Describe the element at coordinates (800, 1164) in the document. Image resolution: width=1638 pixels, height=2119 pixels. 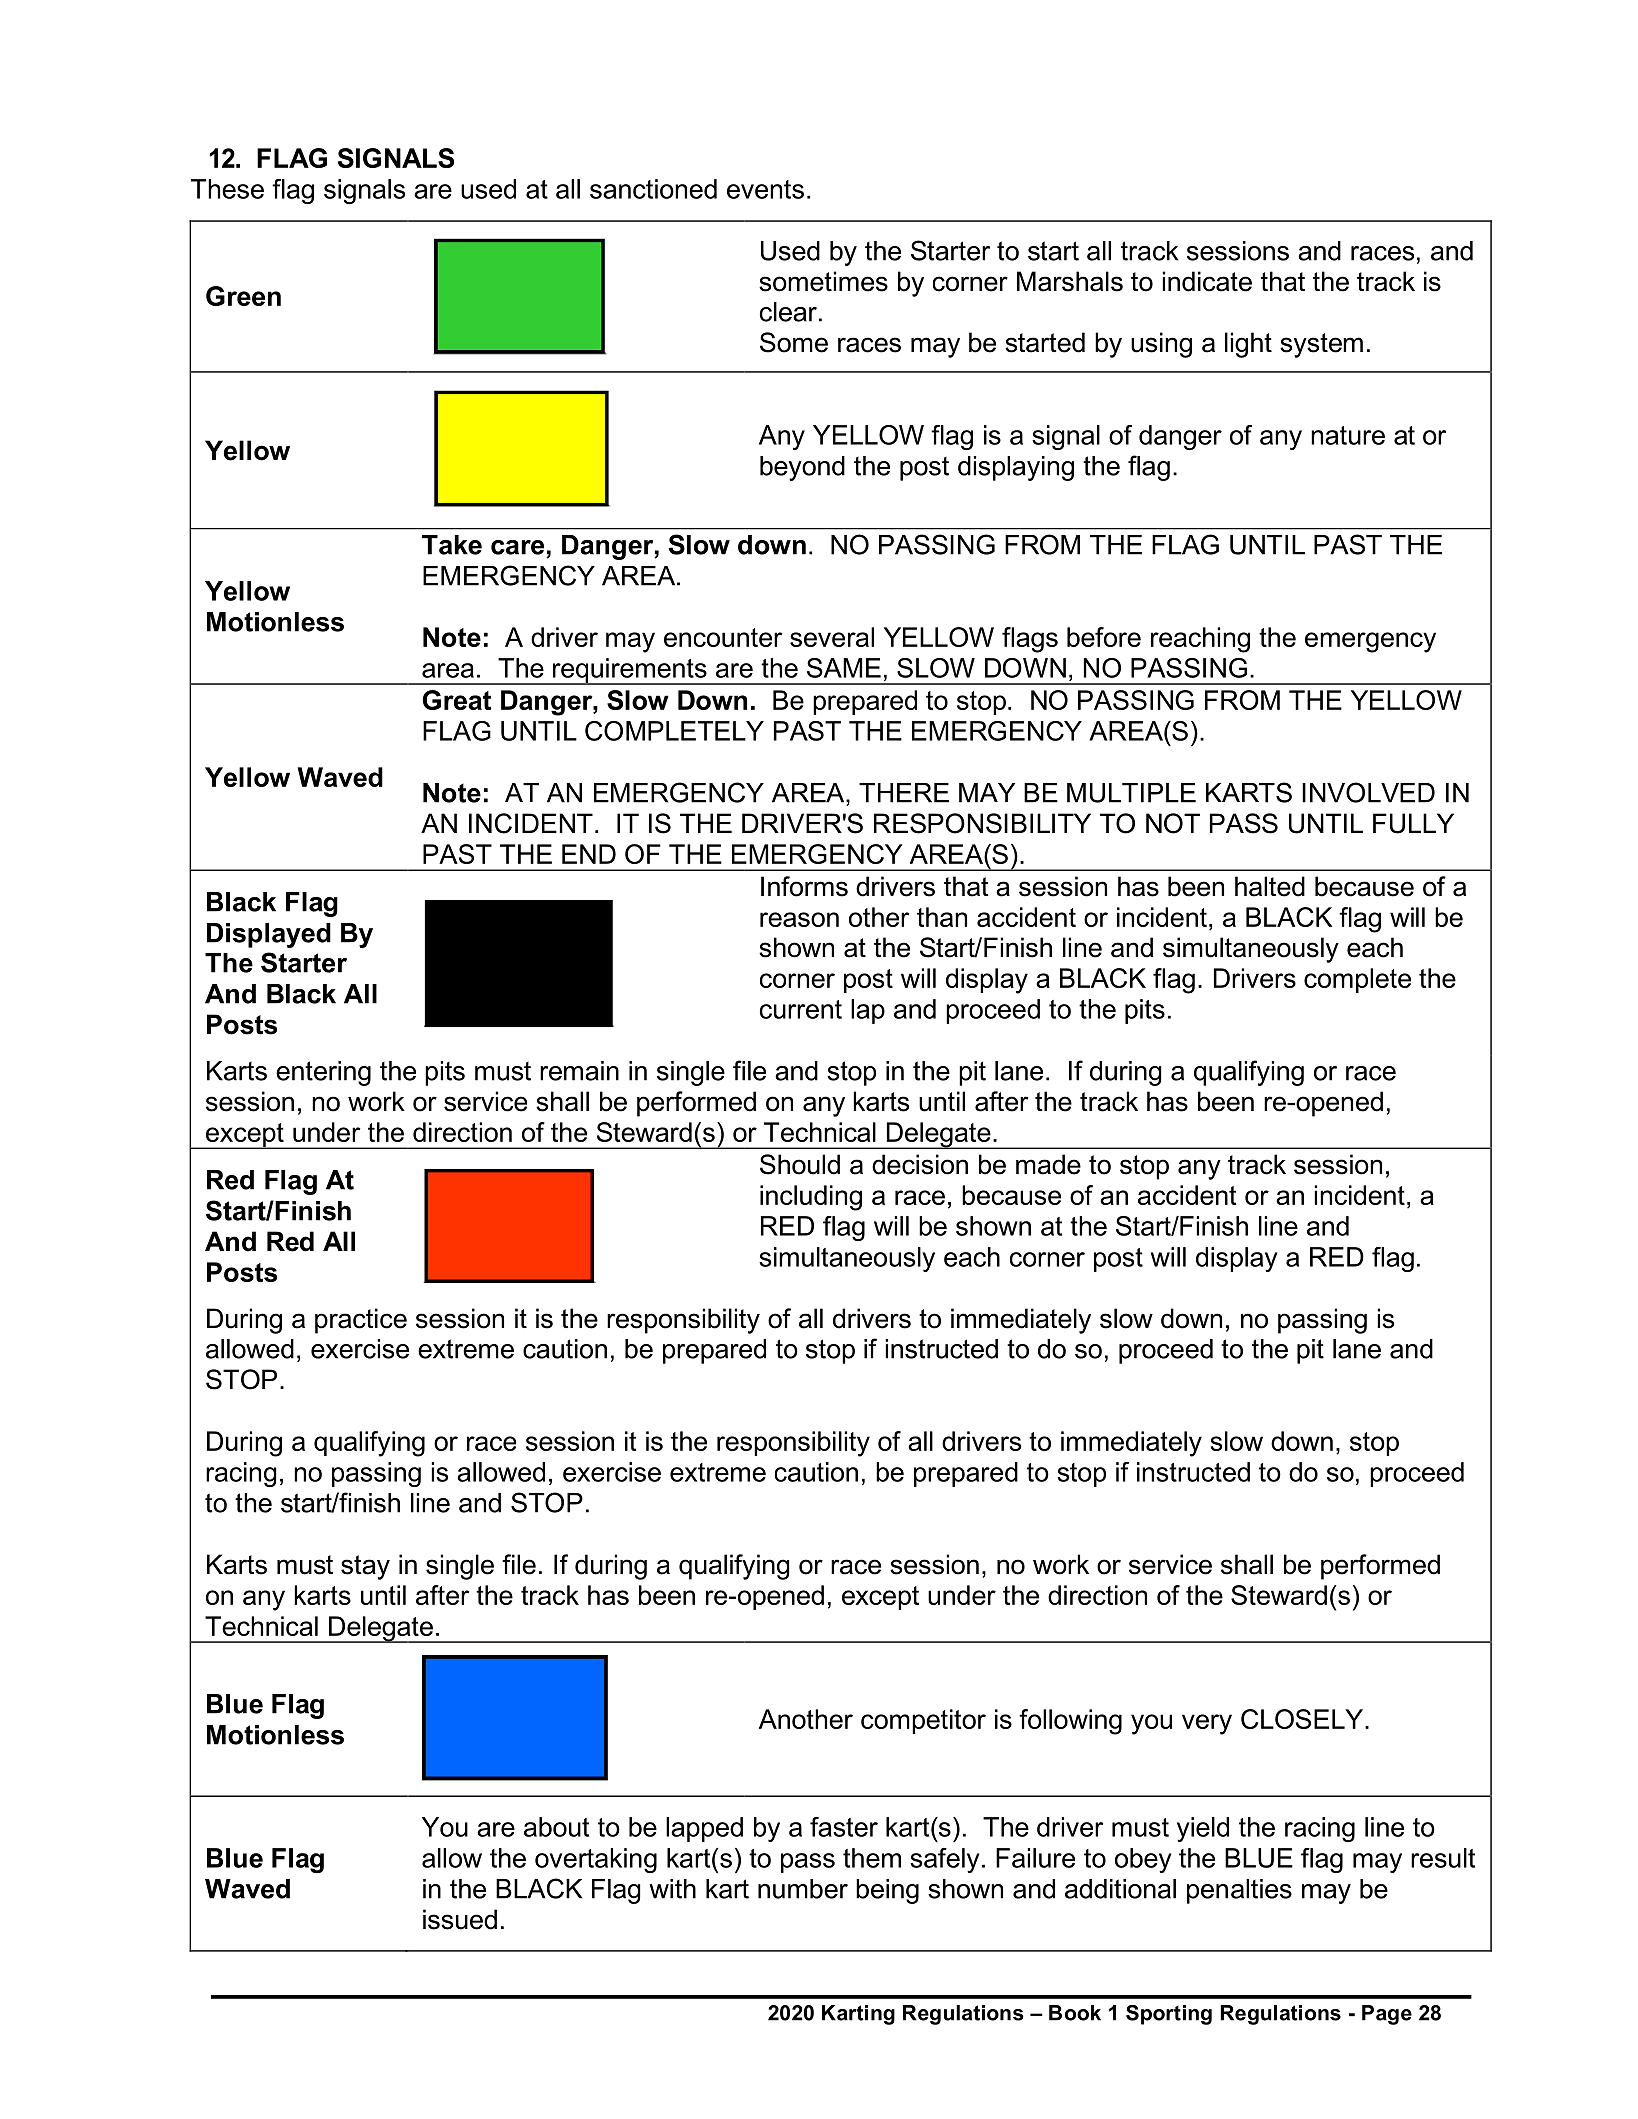
I see `Should` at that location.
